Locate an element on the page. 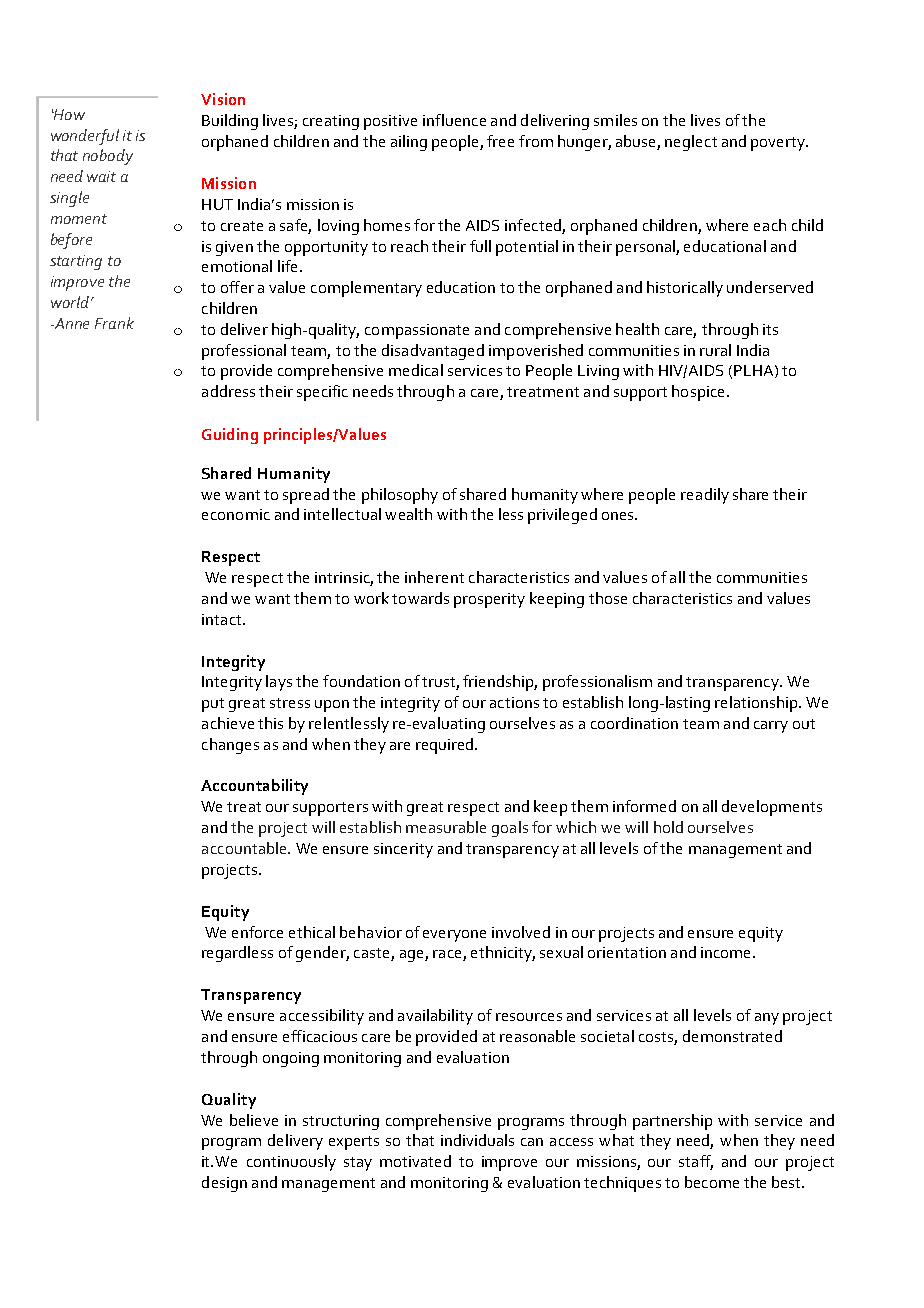 This document has height=1308, width=924. design is located at coordinates (224, 1184).
